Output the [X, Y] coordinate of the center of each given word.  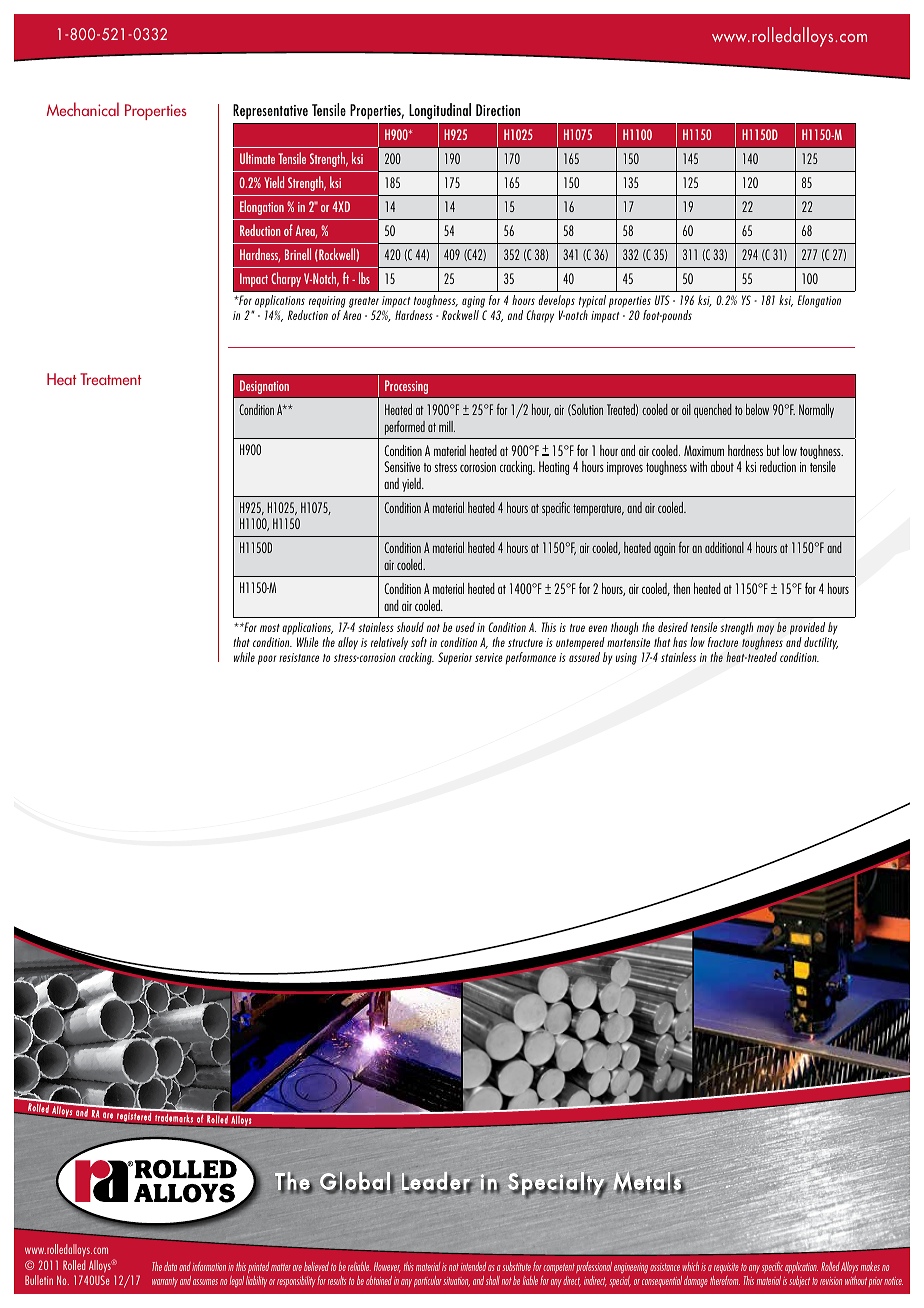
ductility [821, 643]
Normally [816, 411]
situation [456, 1282]
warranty [165, 1282]
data [170, 1266]
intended [473, 1266]
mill [447, 426]
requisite [726, 1268]
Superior [455, 658]
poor [267, 660]
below [757, 409]
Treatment [111, 379]
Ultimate [257, 158]
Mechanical [83, 109]
